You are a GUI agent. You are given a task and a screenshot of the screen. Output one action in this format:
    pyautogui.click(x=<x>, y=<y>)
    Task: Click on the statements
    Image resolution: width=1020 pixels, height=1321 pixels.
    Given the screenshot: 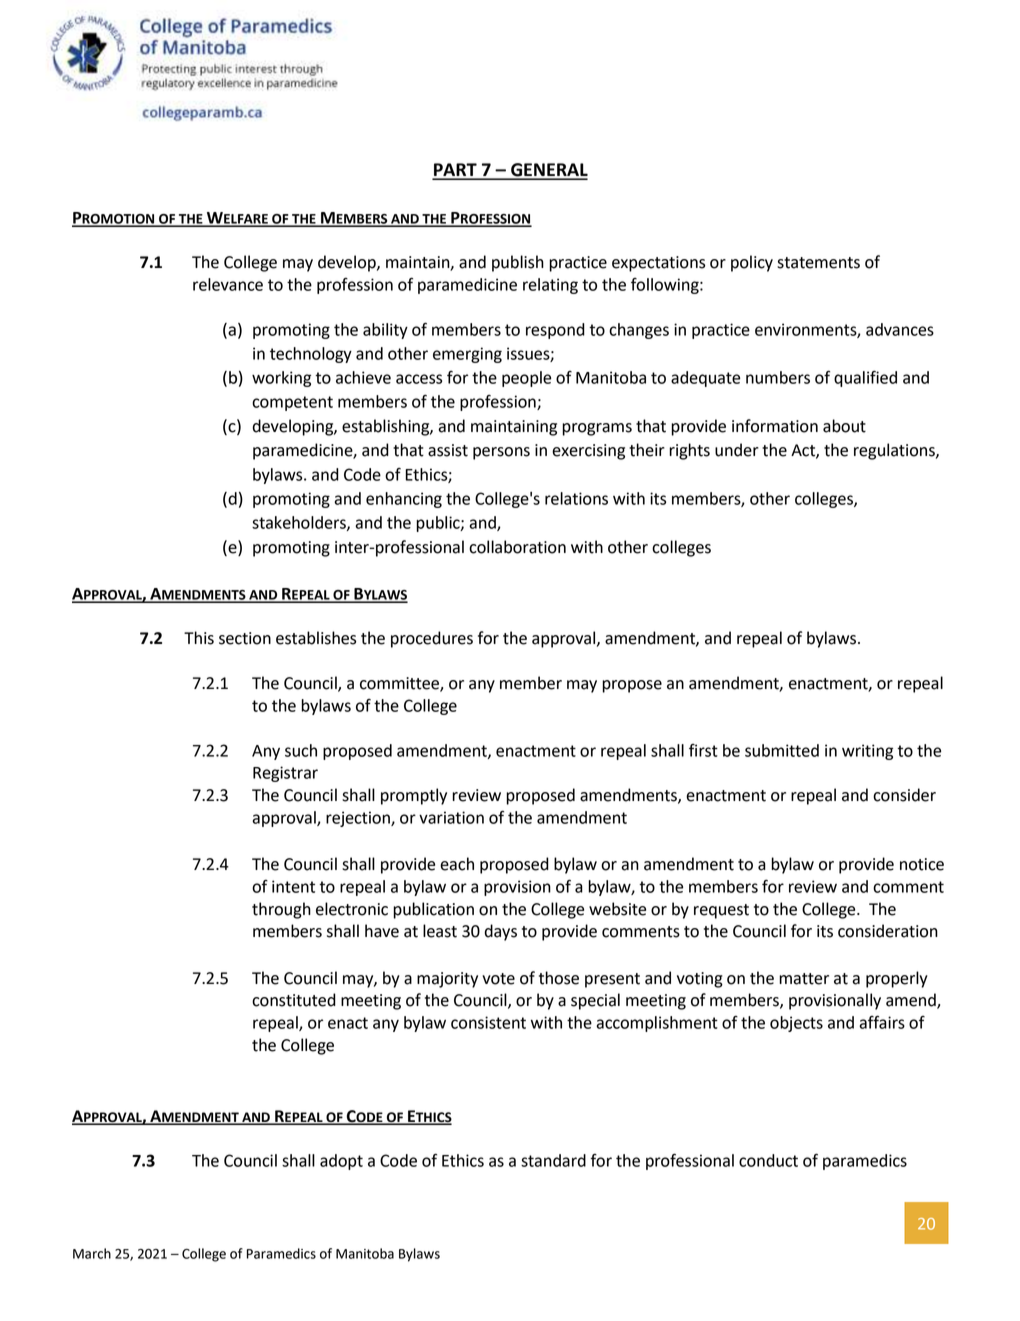 What is the action you would take?
    pyautogui.click(x=818, y=263)
